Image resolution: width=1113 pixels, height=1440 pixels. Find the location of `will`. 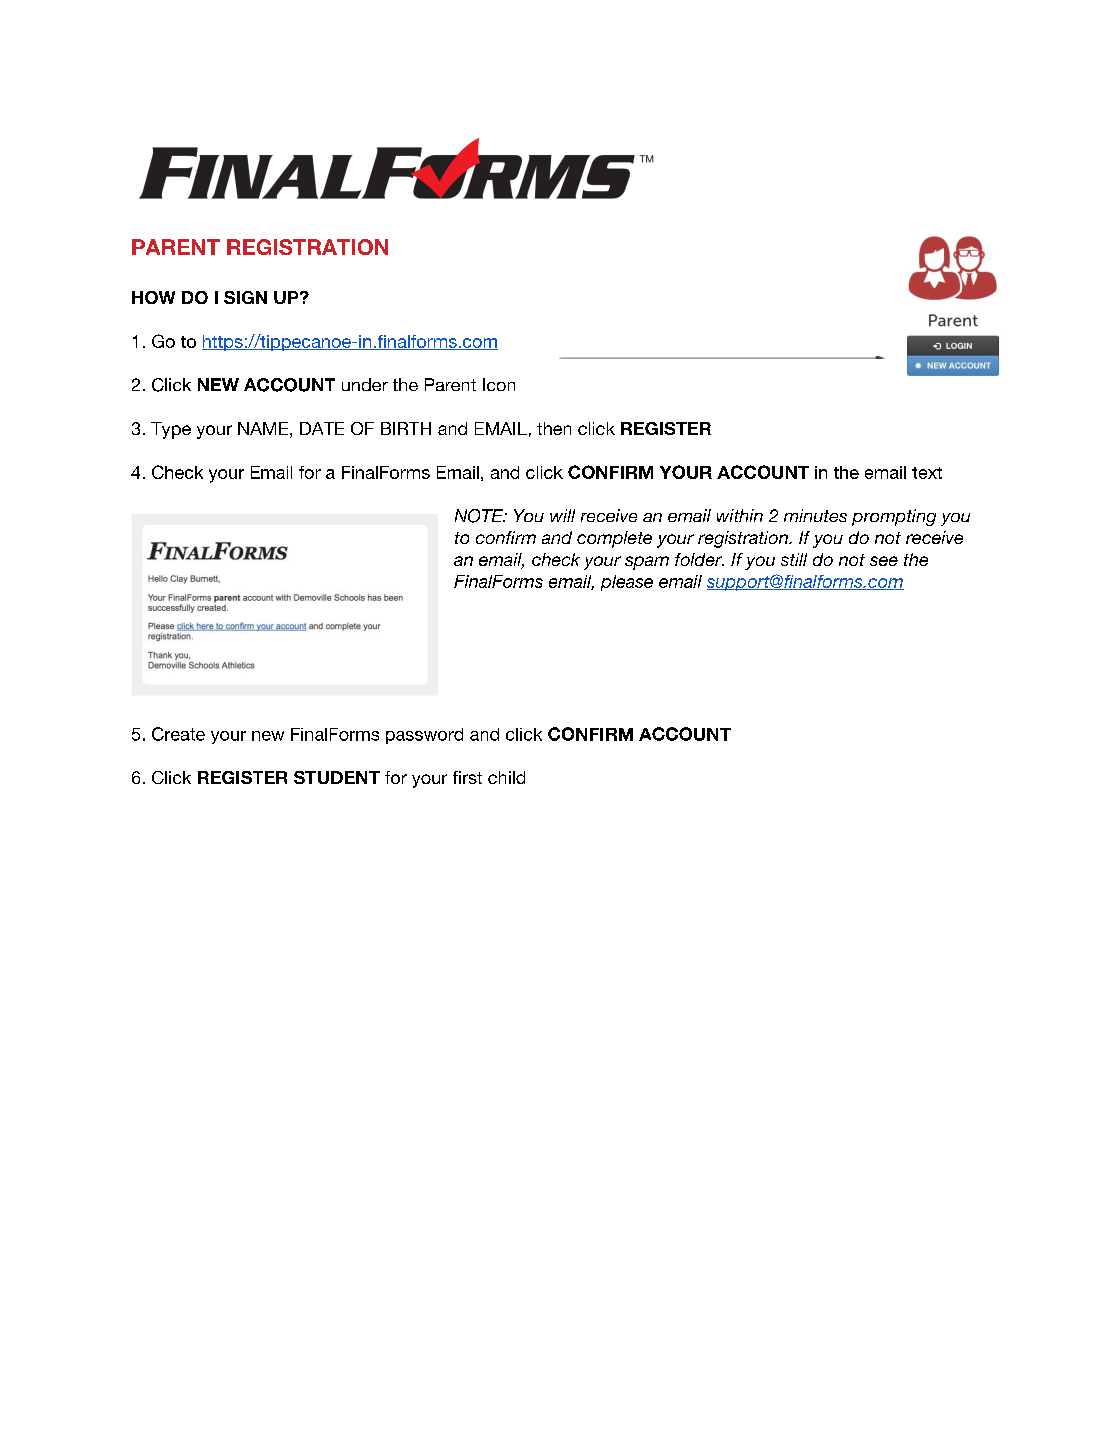

will is located at coordinates (562, 515).
